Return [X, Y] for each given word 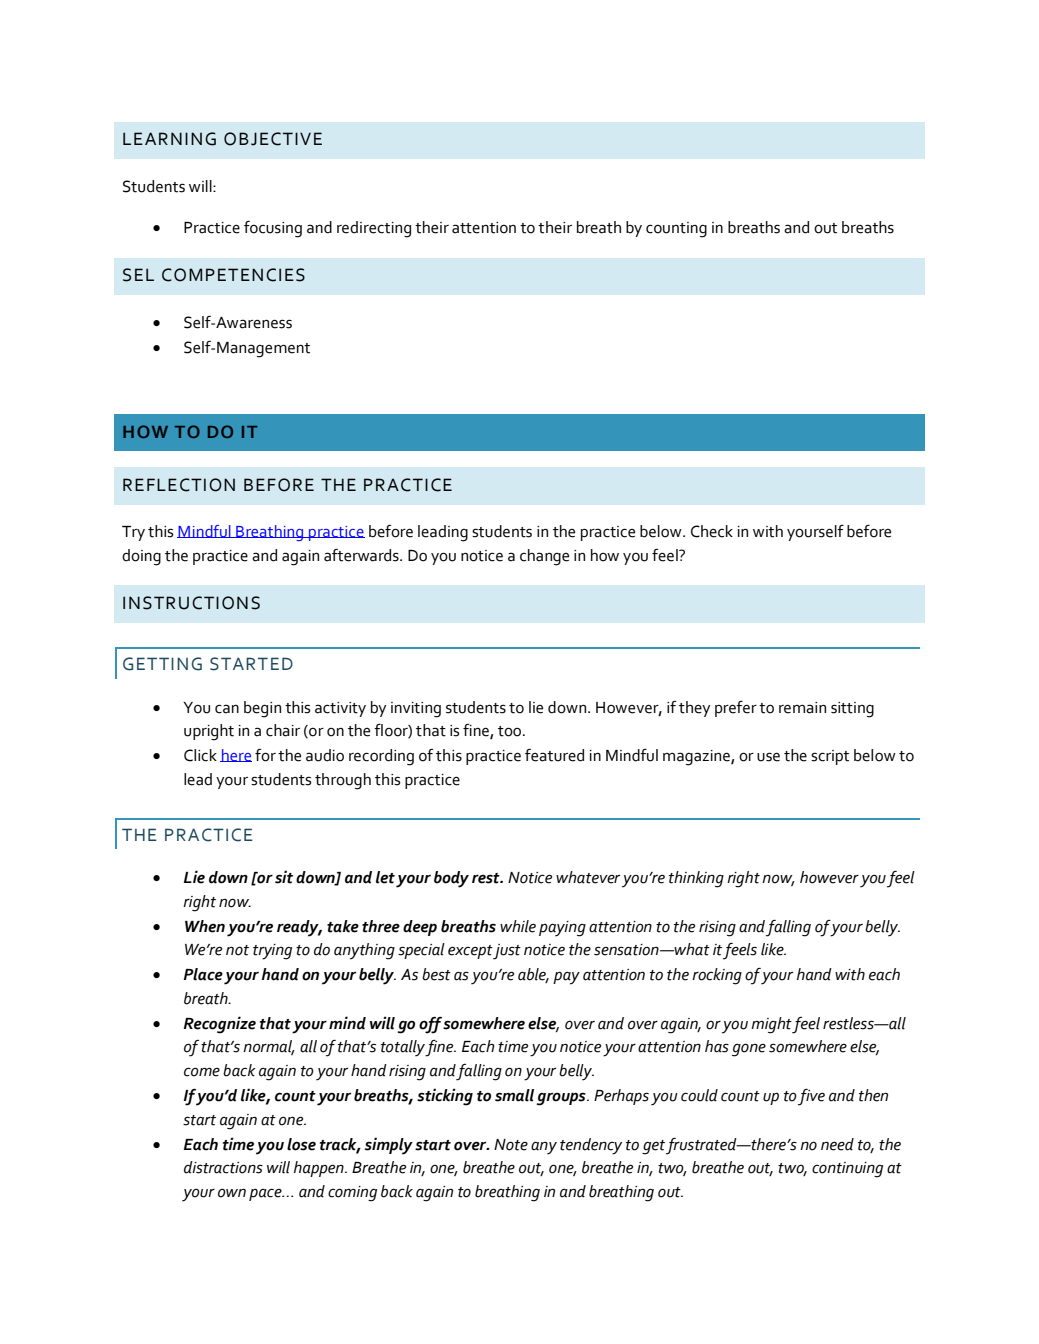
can [227, 709]
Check [712, 531]
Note [511, 1145]
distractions [223, 1167]
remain [802, 708]
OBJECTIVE [273, 139]
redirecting [374, 229]
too [511, 731]
